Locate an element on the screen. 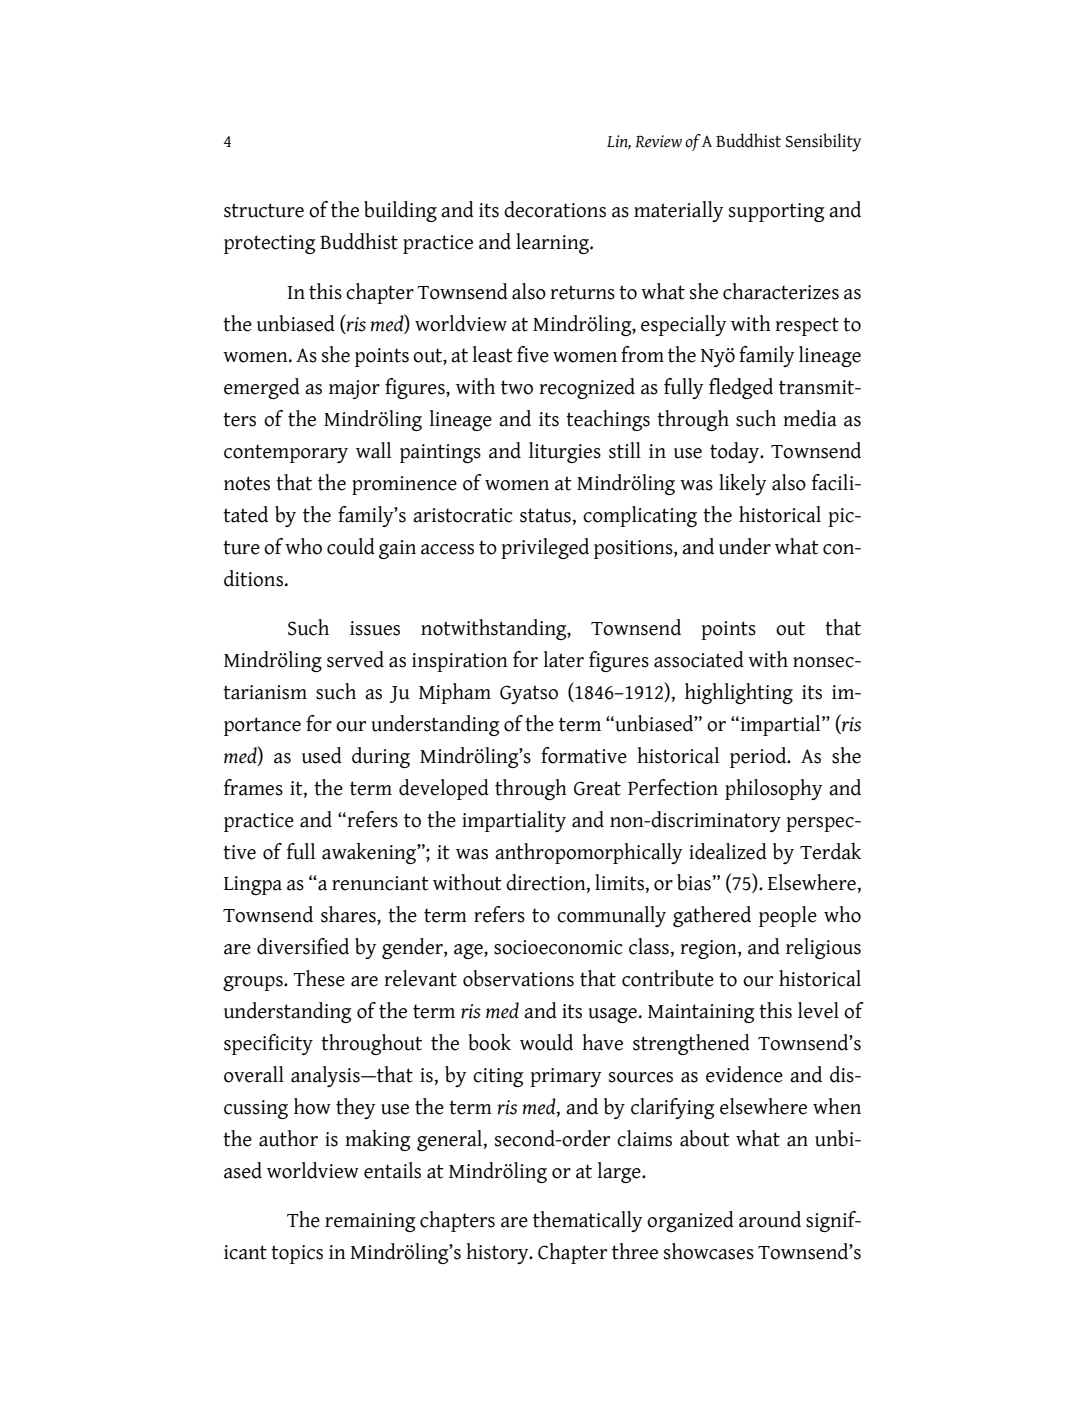 The height and width of the screenshot is (1404, 1085). likely is located at coordinates (743, 484).
